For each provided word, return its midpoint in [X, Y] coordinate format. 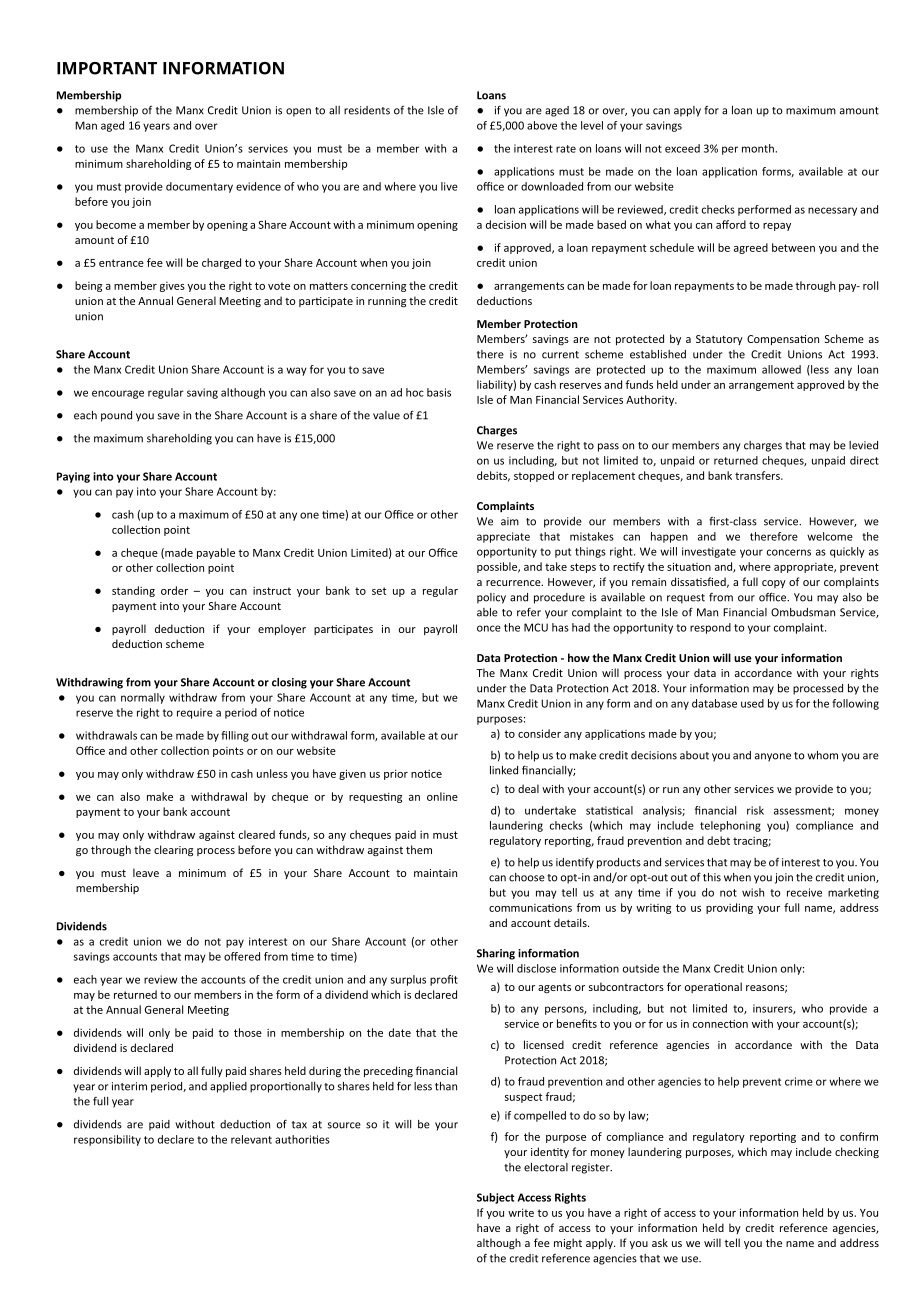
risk [755, 810]
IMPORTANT [107, 68]
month [759, 148]
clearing [173, 851]
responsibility [107, 1140]
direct [864, 460]
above [542, 125]
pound [116, 416]
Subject [495, 1198]
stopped [534, 476]
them [419, 849]
